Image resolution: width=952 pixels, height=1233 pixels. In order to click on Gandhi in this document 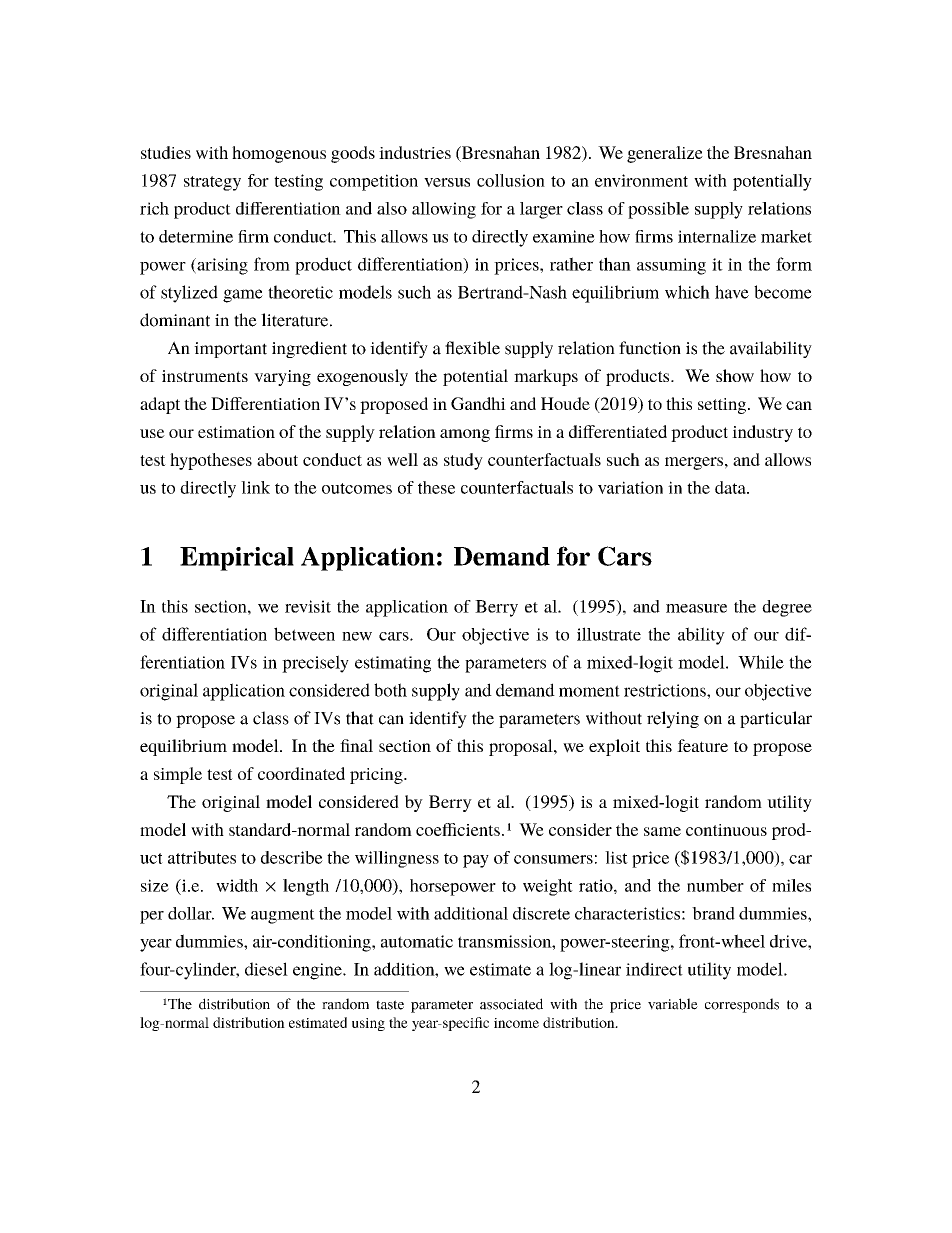, I will do `click(478, 403)`.
